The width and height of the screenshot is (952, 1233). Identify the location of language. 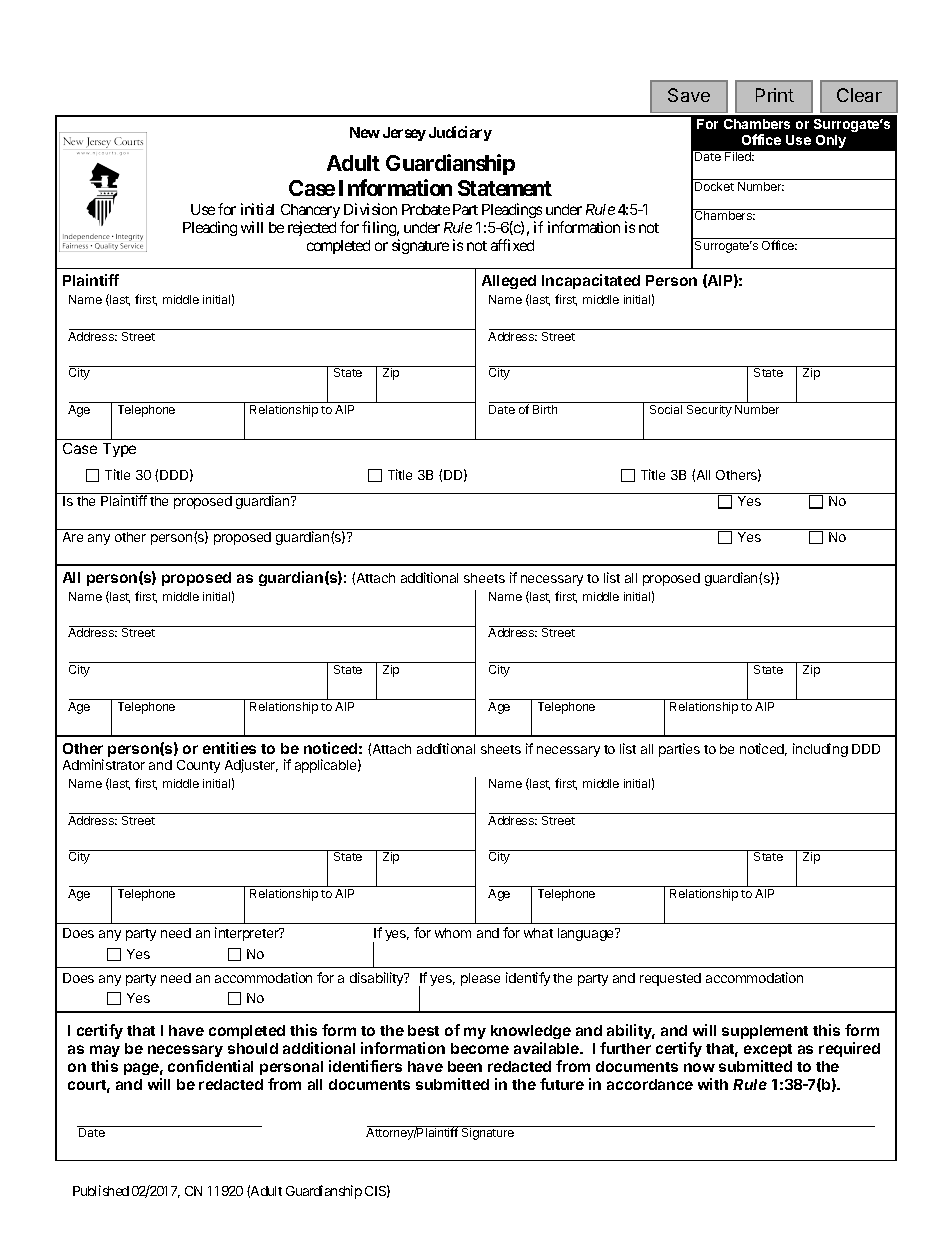
(587, 934).
